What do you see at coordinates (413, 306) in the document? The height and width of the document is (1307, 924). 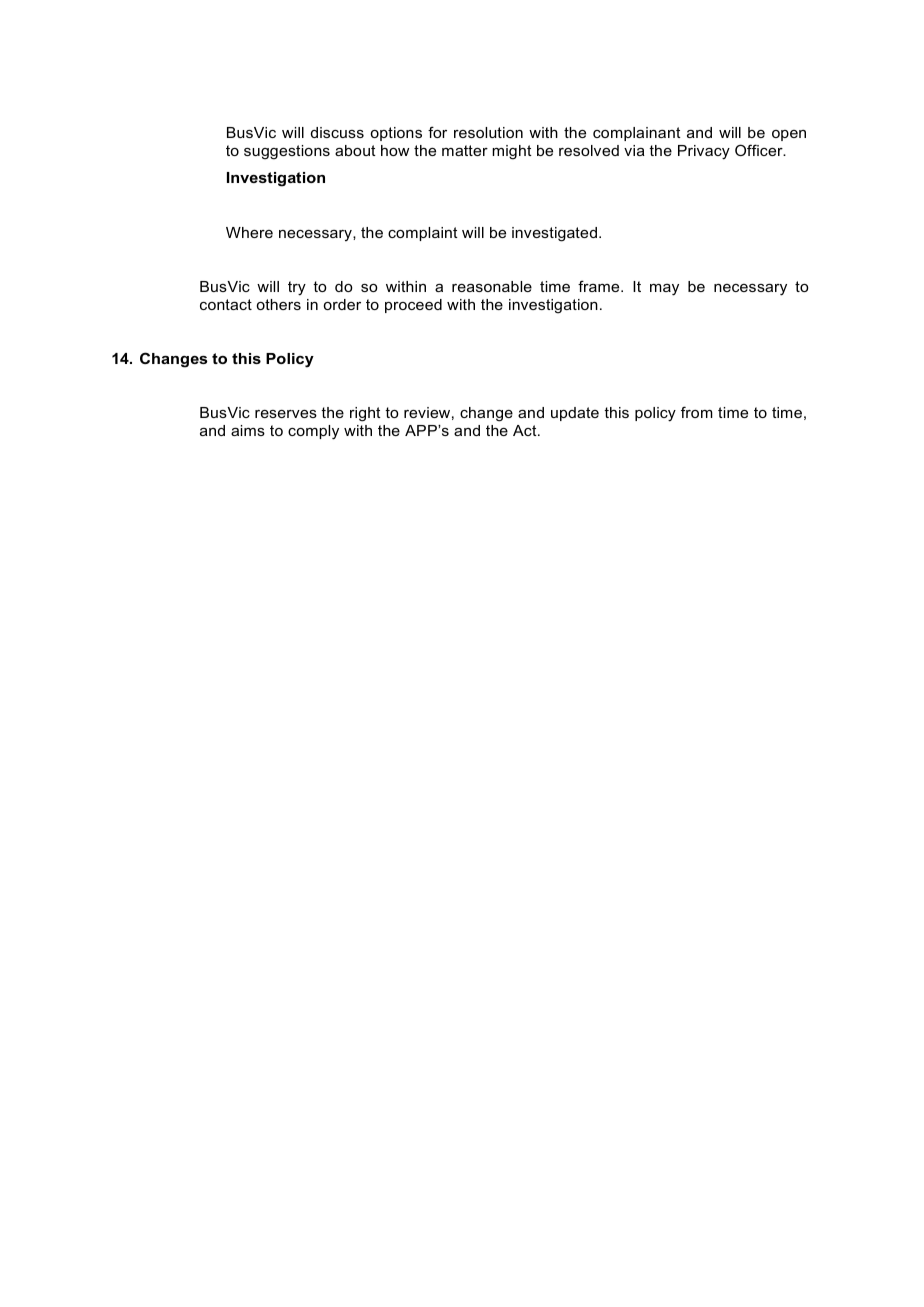 I see `proceed` at bounding box center [413, 306].
